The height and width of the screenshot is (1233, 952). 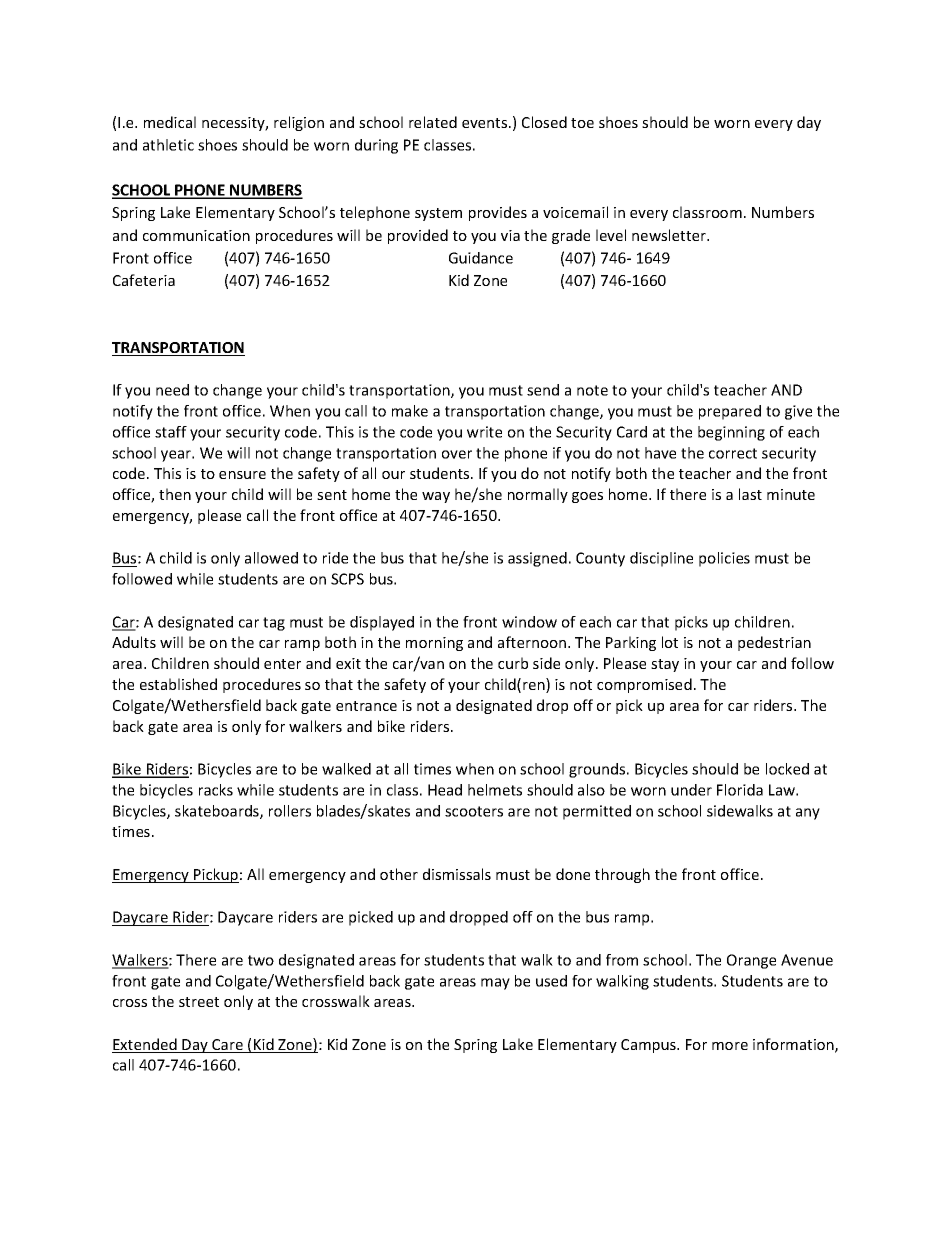 I want to click on may, so click(x=495, y=984).
